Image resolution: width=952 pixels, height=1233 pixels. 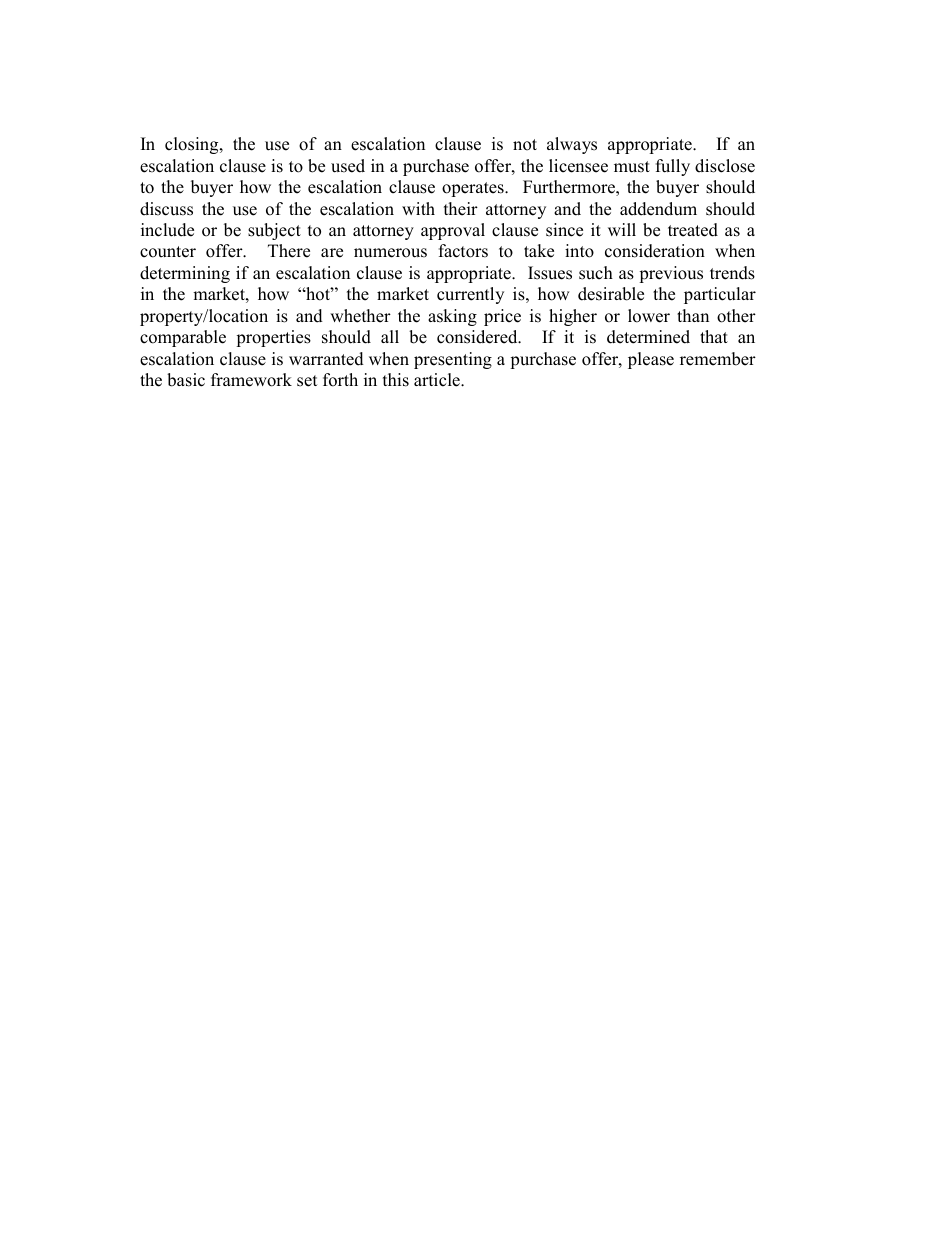 What do you see at coordinates (525, 145) in the document?
I see `not` at bounding box center [525, 145].
